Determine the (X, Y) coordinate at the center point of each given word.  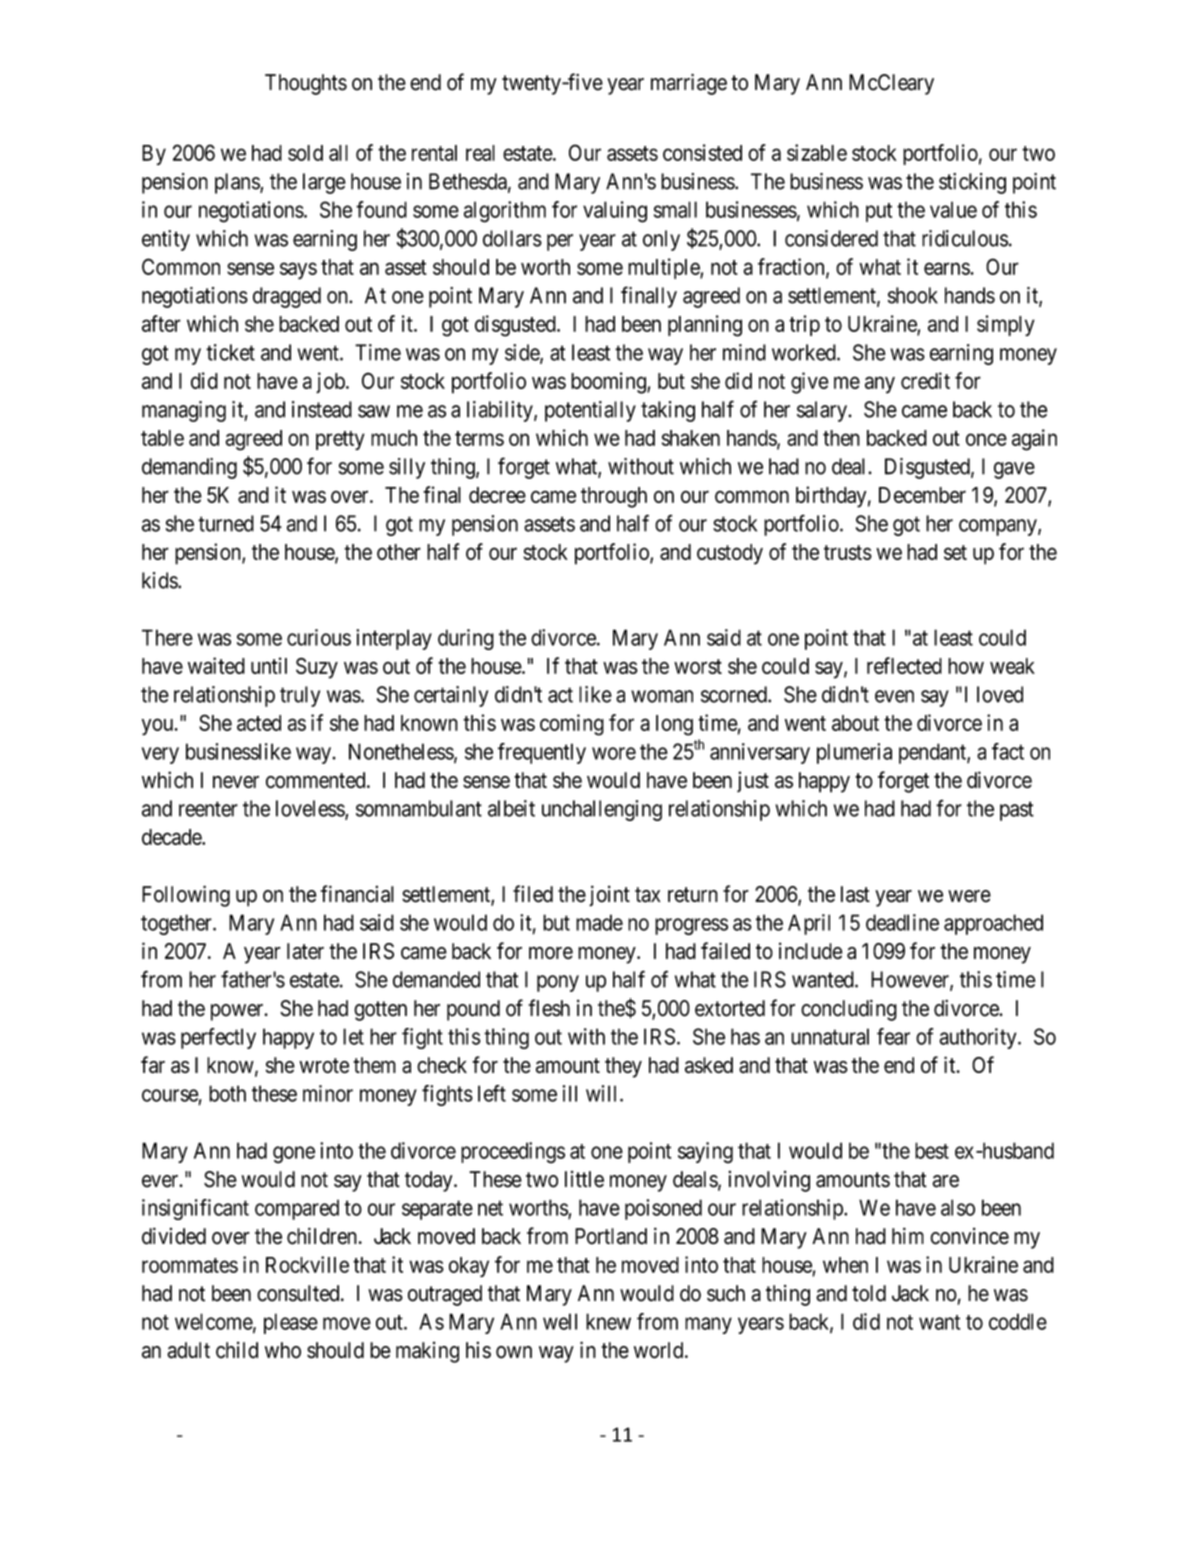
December (922, 495)
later (305, 951)
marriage (689, 84)
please (291, 1323)
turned (226, 523)
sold (305, 153)
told (869, 1293)
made (599, 922)
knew (608, 1321)
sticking (972, 183)
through (614, 497)
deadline (902, 922)
